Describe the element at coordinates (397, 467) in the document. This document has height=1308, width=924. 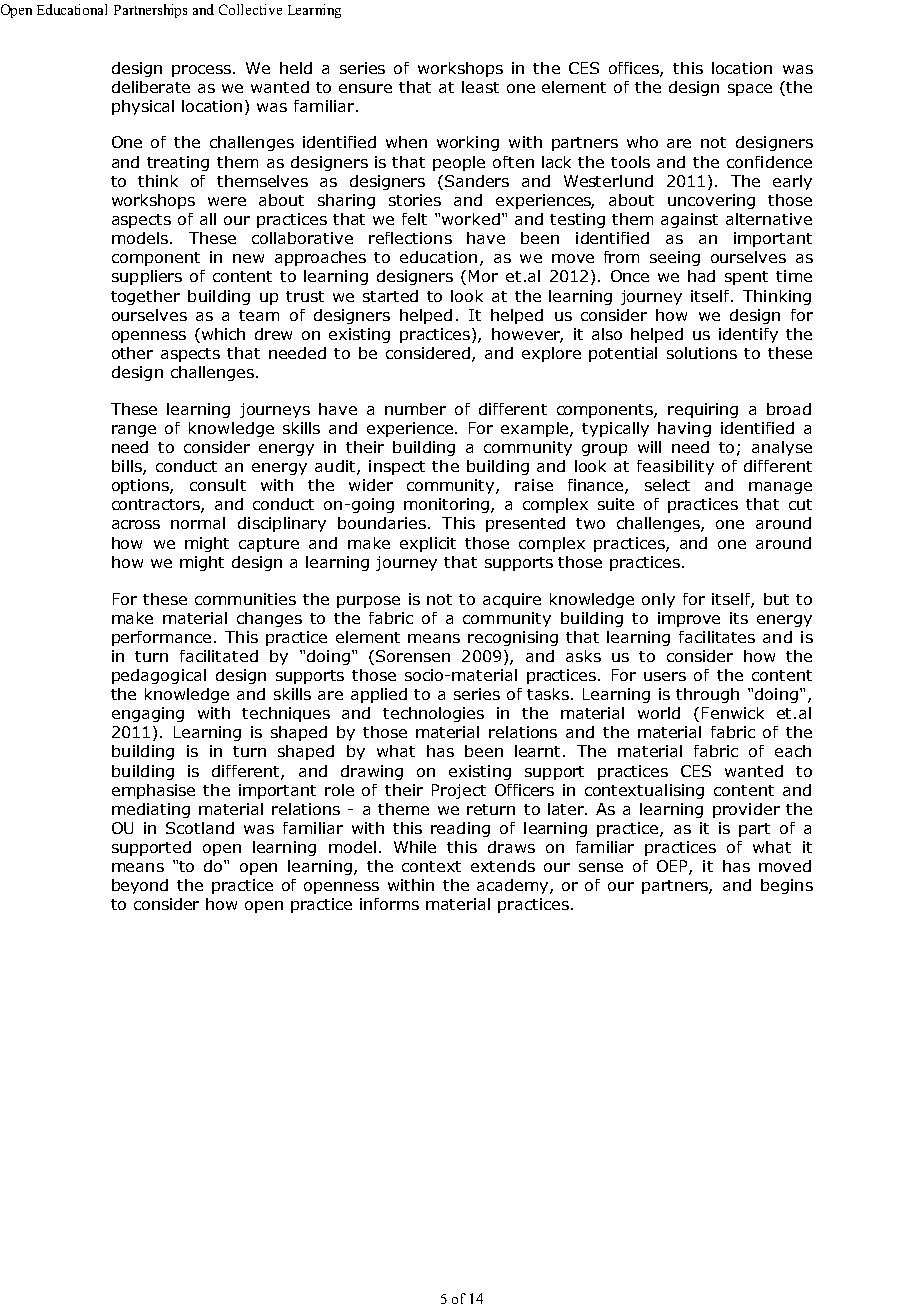
I see `inspect` at that location.
